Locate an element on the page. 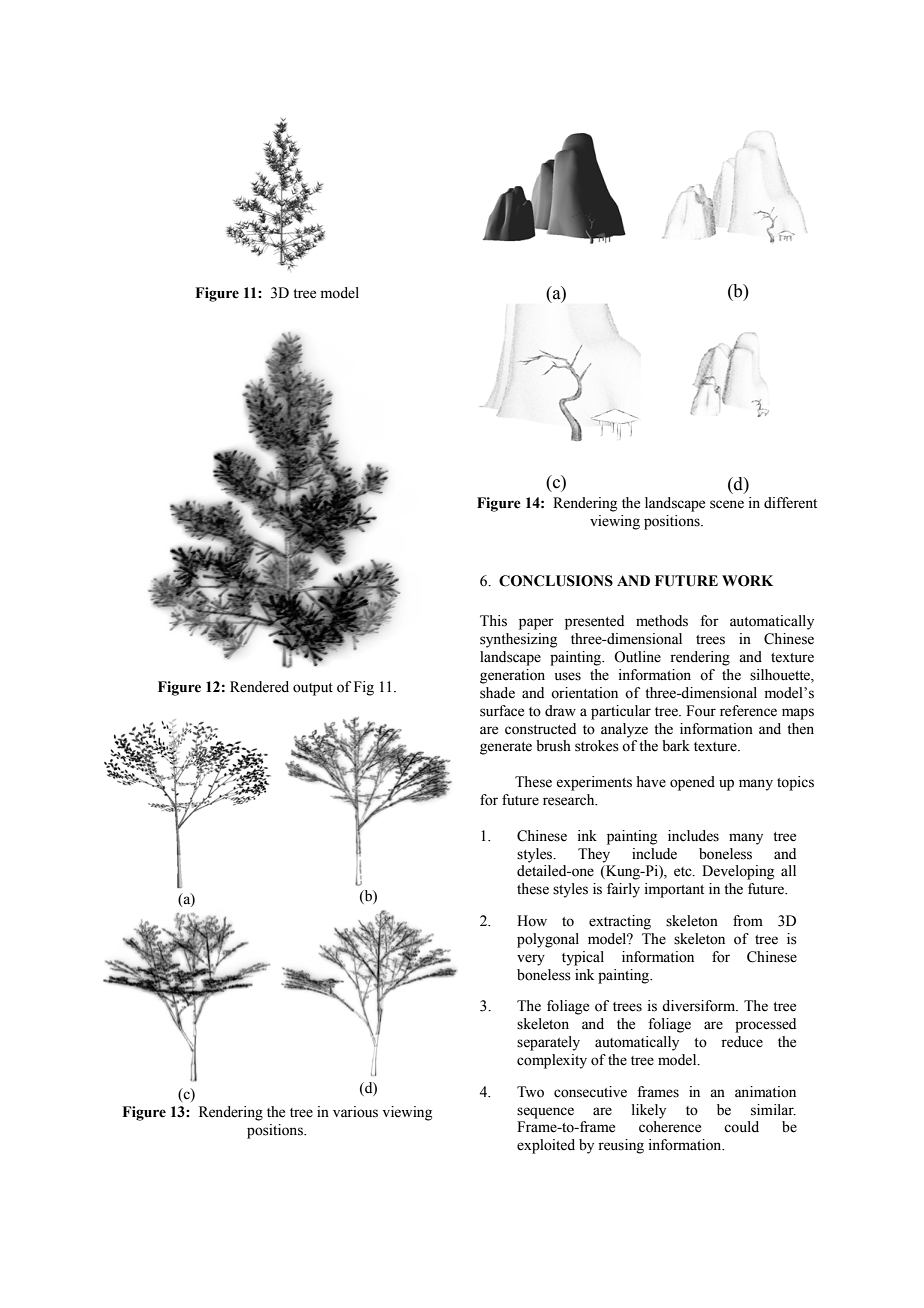 The width and height of the page is (924, 1308). output is located at coordinates (313, 689).
